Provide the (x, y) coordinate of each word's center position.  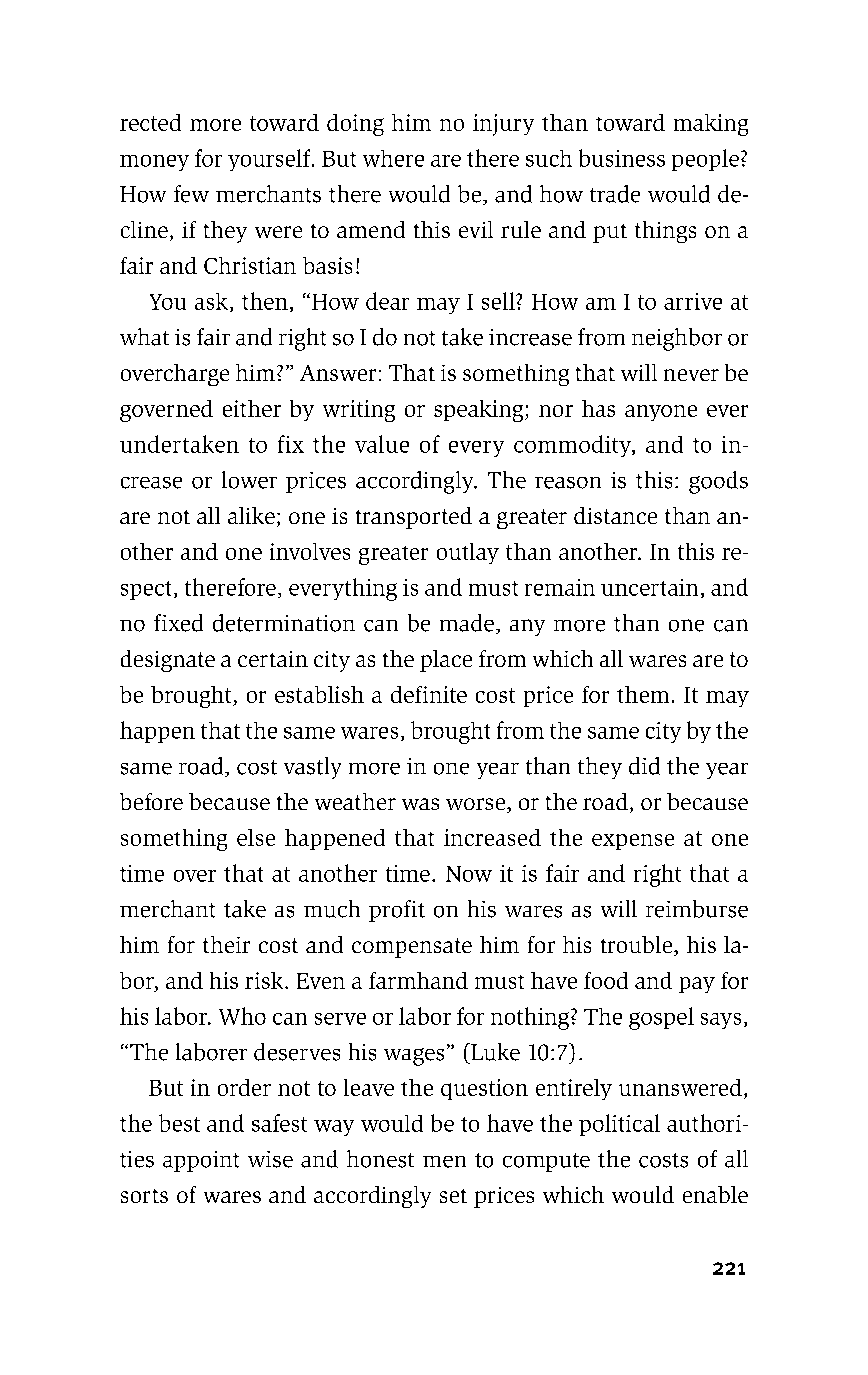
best (179, 1123)
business (622, 158)
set (453, 1196)
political (619, 1125)
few (191, 194)
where (393, 158)
